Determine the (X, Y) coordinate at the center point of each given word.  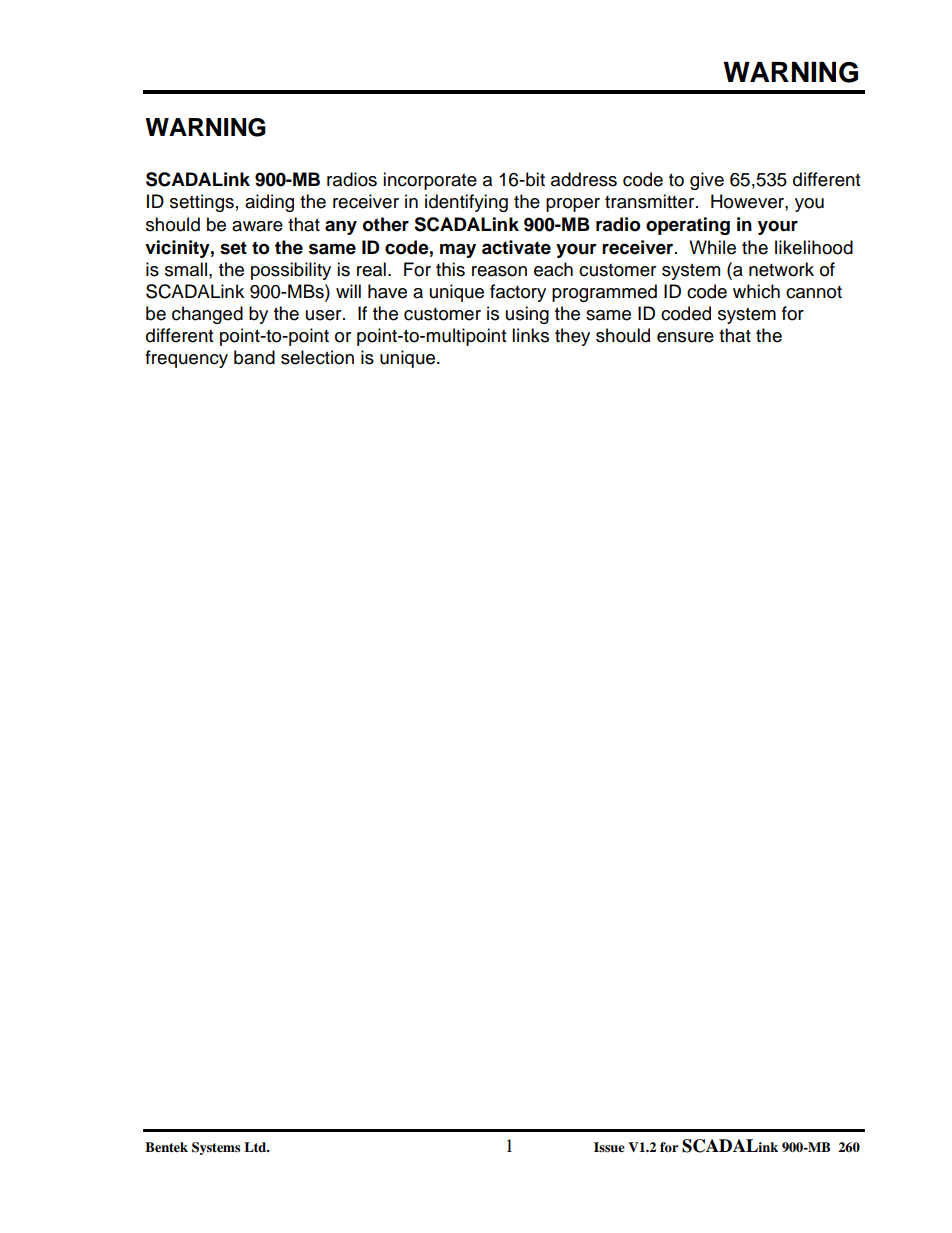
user (325, 315)
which (756, 291)
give (707, 181)
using (527, 315)
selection (317, 357)
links (530, 335)
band (254, 357)
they (572, 337)
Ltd (256, 1147)
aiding (269, 203)
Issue (609, 1147)
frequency (186, 359)
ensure (685, 337)
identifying (466, 203)
